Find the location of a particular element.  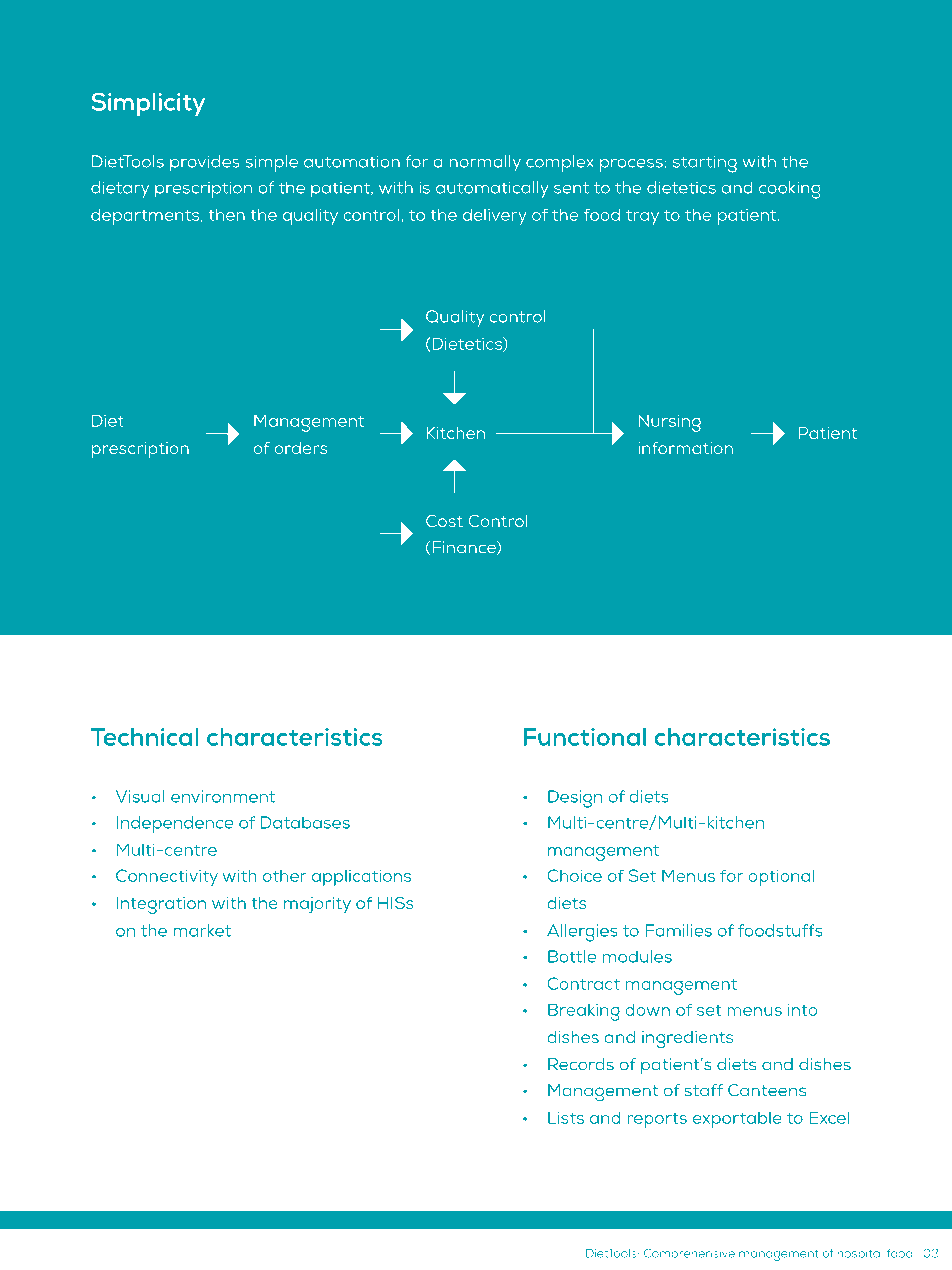

provides is located at coordinates (205, 163).
